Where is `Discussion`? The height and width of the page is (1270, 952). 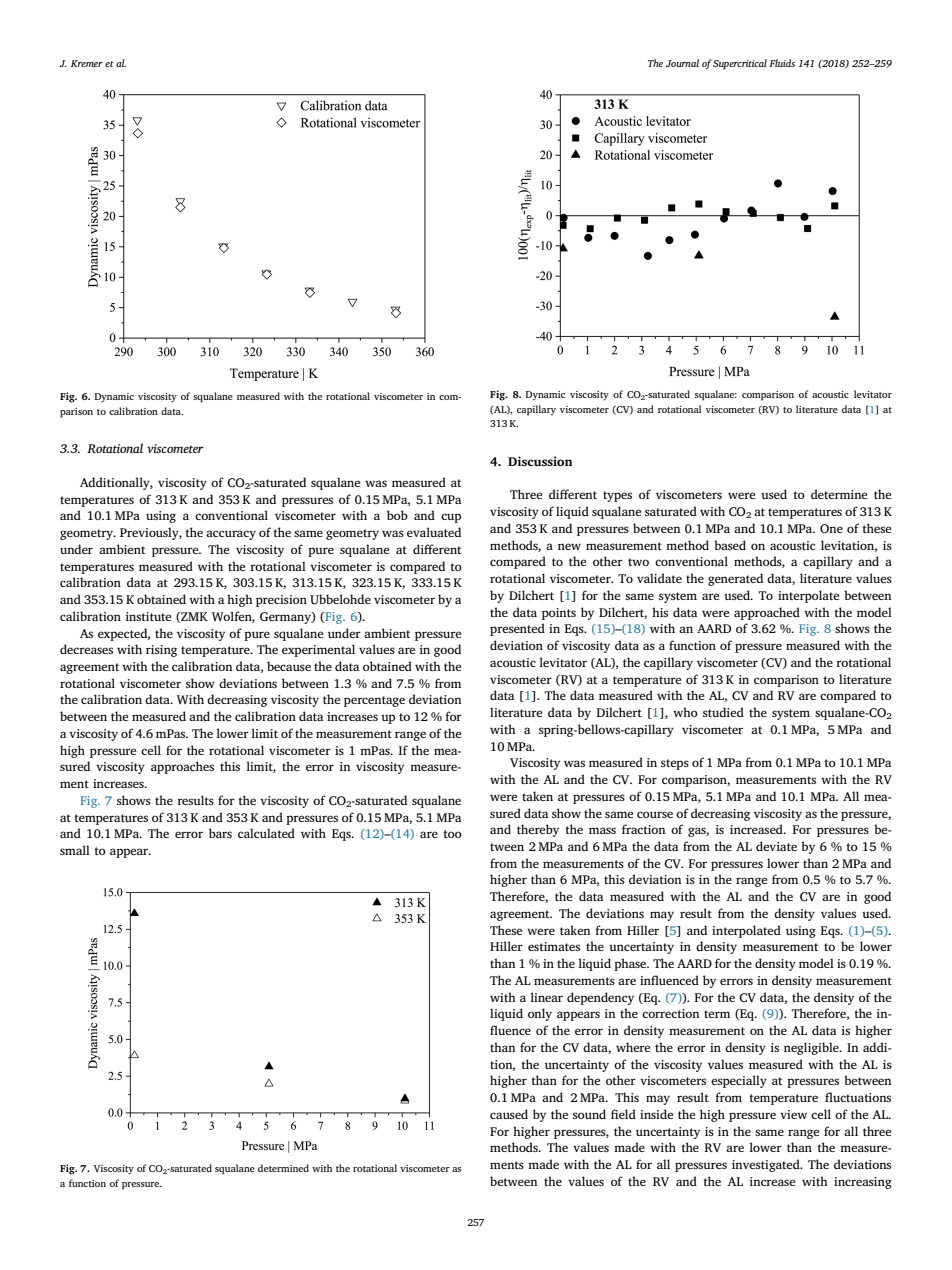
Discussion is located at coordinates (540, 461).
